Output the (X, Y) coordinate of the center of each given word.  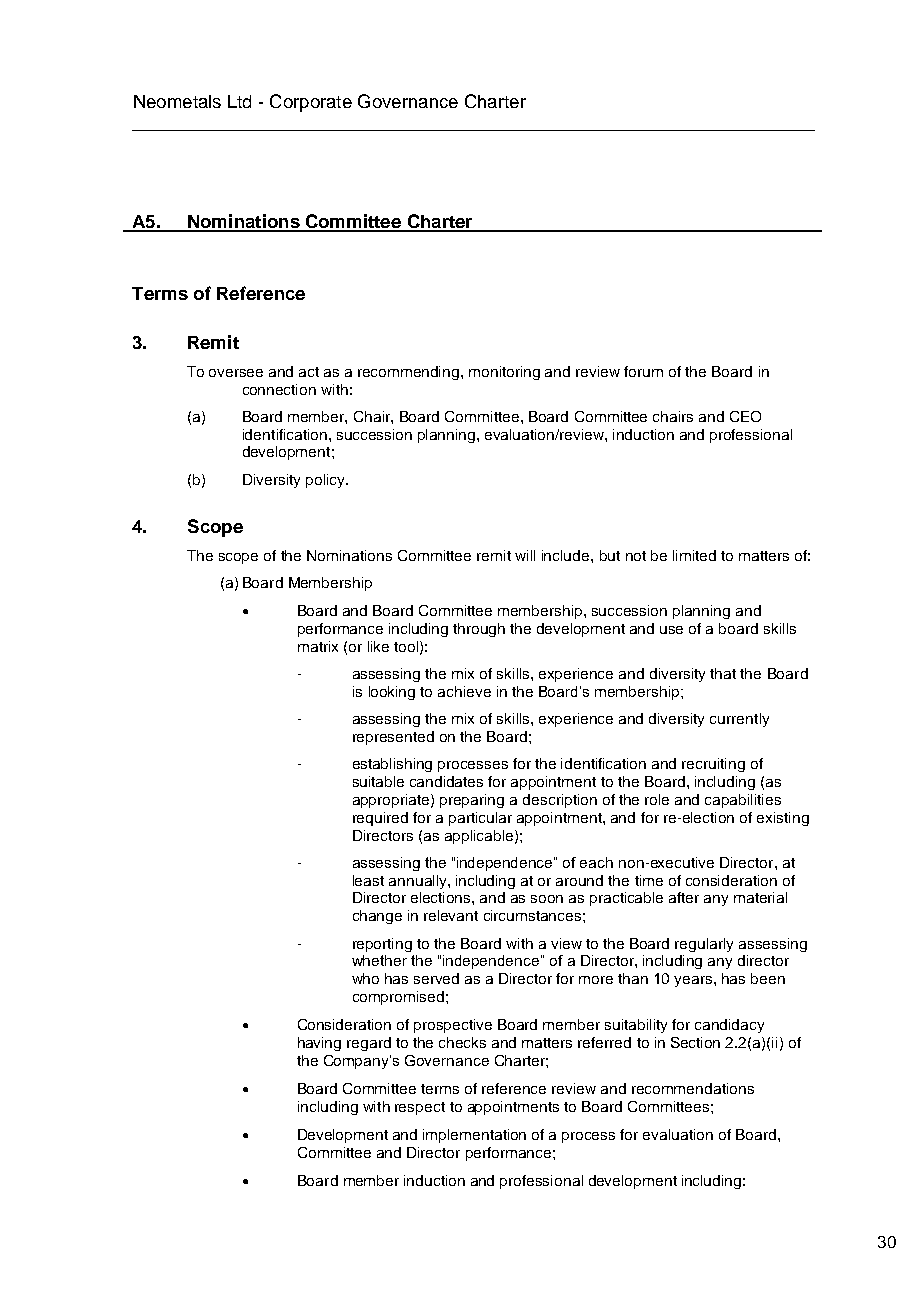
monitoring (504, 373)
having (319, 1044)
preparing (472, 801)
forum (643, 371)
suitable (378, 781)
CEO (745, 416)
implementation (474, 1136)
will (525, 555)
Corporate (311, 103)
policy (327, 481)
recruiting (713, 765)
